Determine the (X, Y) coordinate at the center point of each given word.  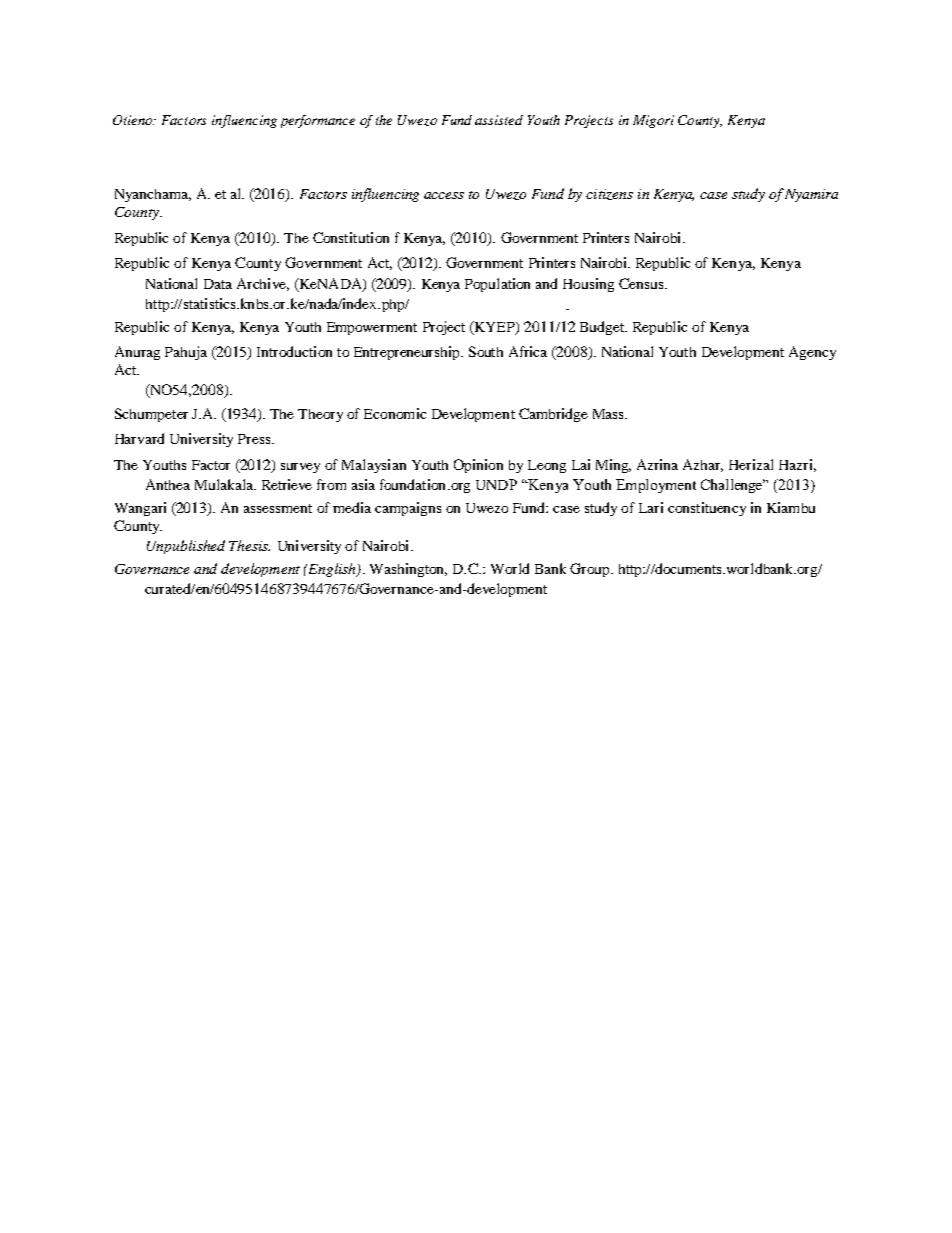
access (444, 195)
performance (318, 121)
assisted (499, 120)
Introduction (294, 351)
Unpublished (186, 547)
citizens (609, 194)
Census (642, 283)
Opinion (478, 466)
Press (255, 439)
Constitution (351, 237)
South (486, 351)
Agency (812, 353)
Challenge (733, 486)
